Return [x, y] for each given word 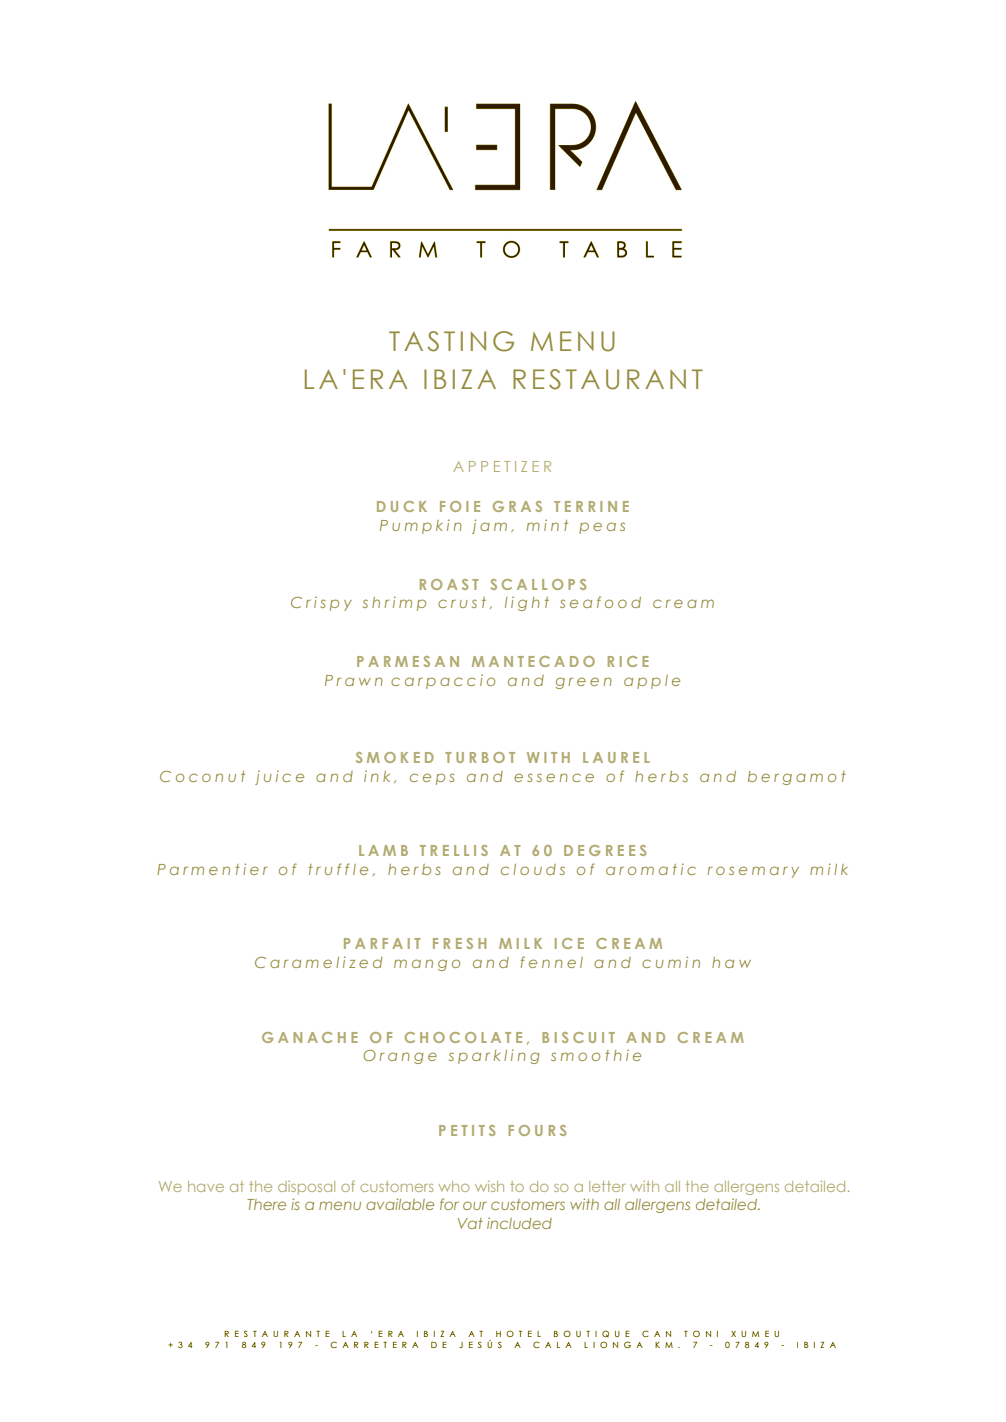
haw [731, 962]
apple [652, 682]
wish [489, 1186]
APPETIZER [502, 466]
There [266, 1204]
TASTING [451, 341]
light [527, 603]
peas [602, 528]
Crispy [321, 603]
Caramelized [318, 962]
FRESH [460, 943]
